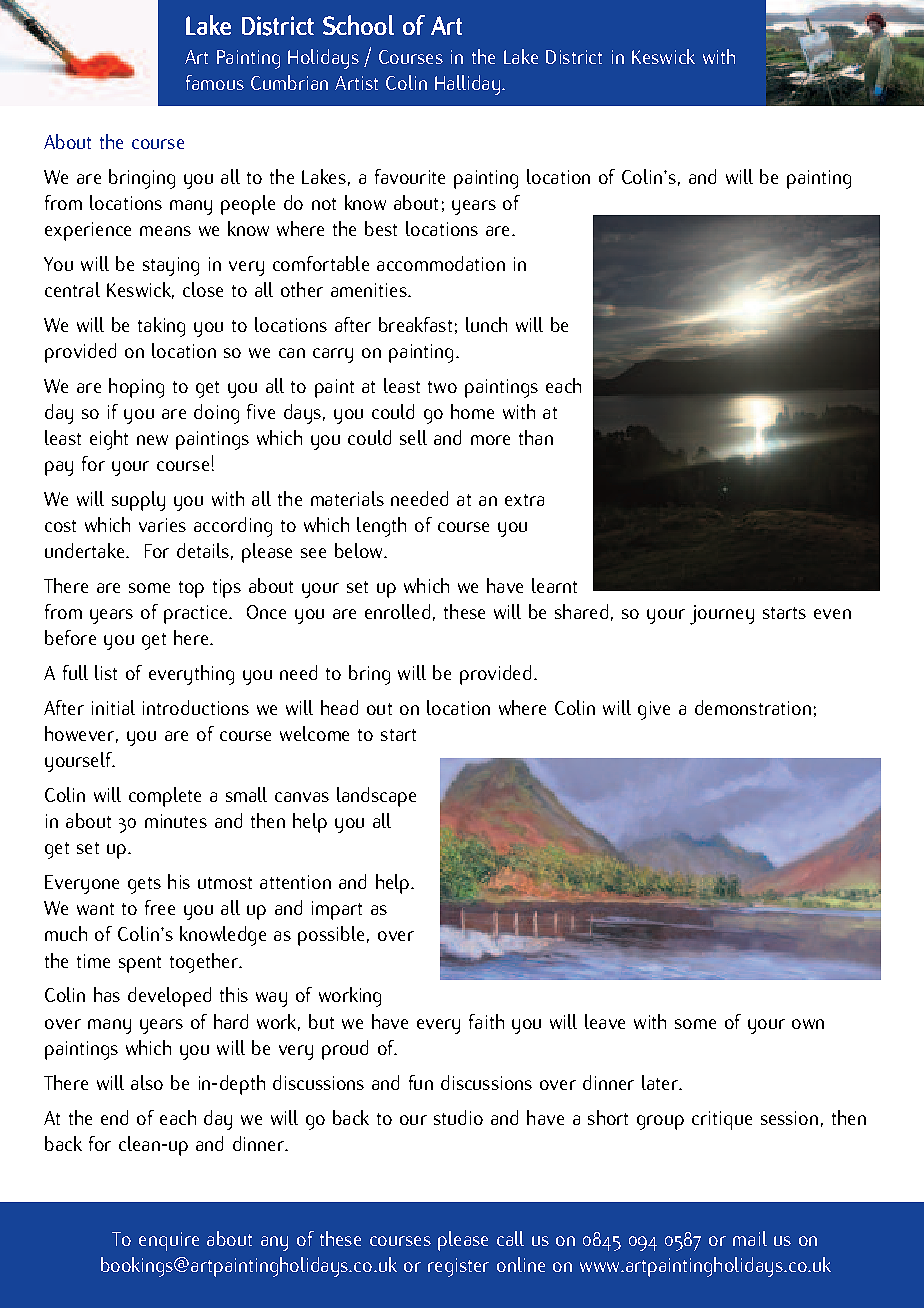 This page has height=1308, width=924. Describe the element at coordinates (169, 1241) in the page. I see `enquire` at that location.
